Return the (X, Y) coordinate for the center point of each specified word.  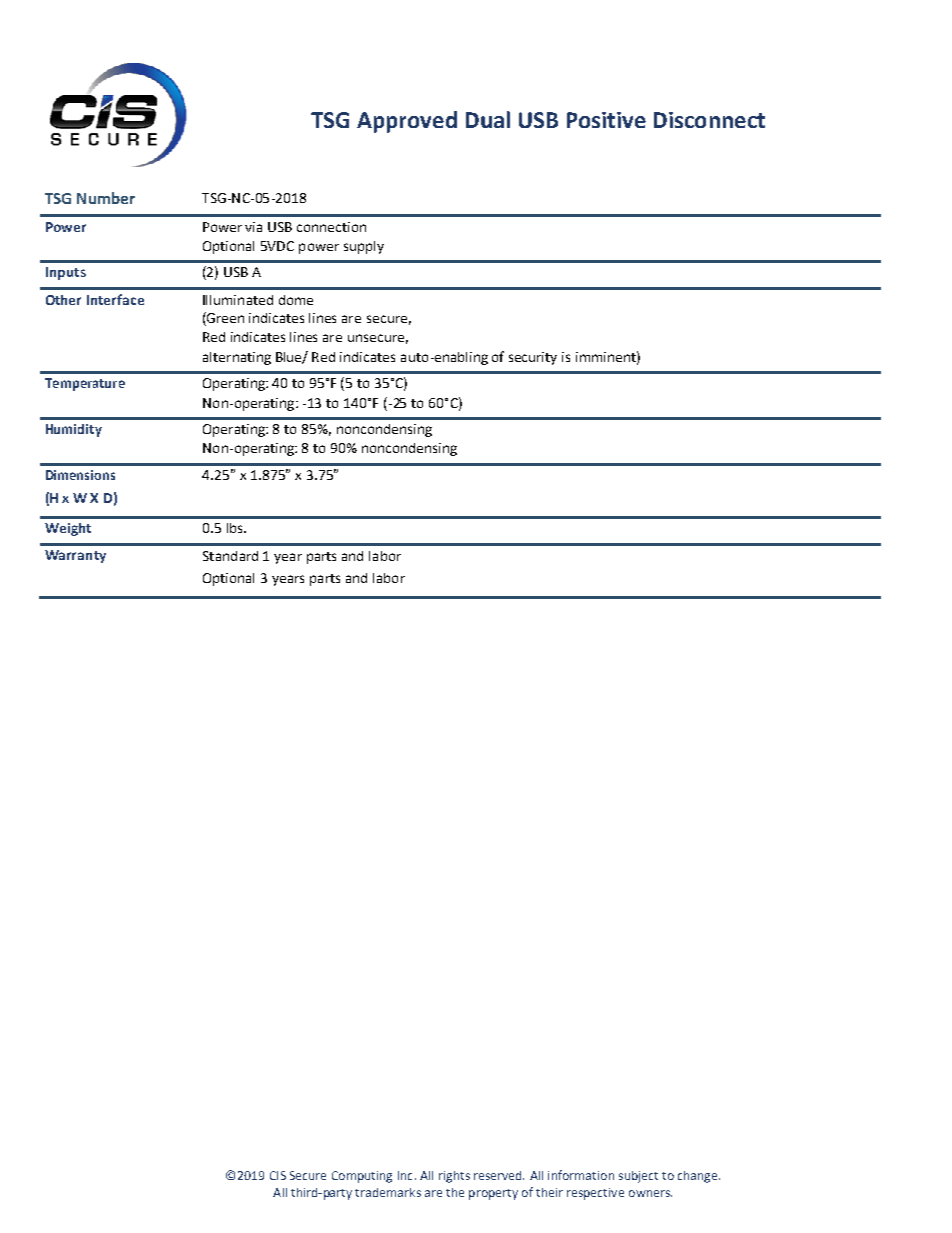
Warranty (75, 556)
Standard (230, 556)
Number (106, 198)
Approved (407, 122)
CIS (278, 1175)
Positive (606, 120)
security (533, 358)
